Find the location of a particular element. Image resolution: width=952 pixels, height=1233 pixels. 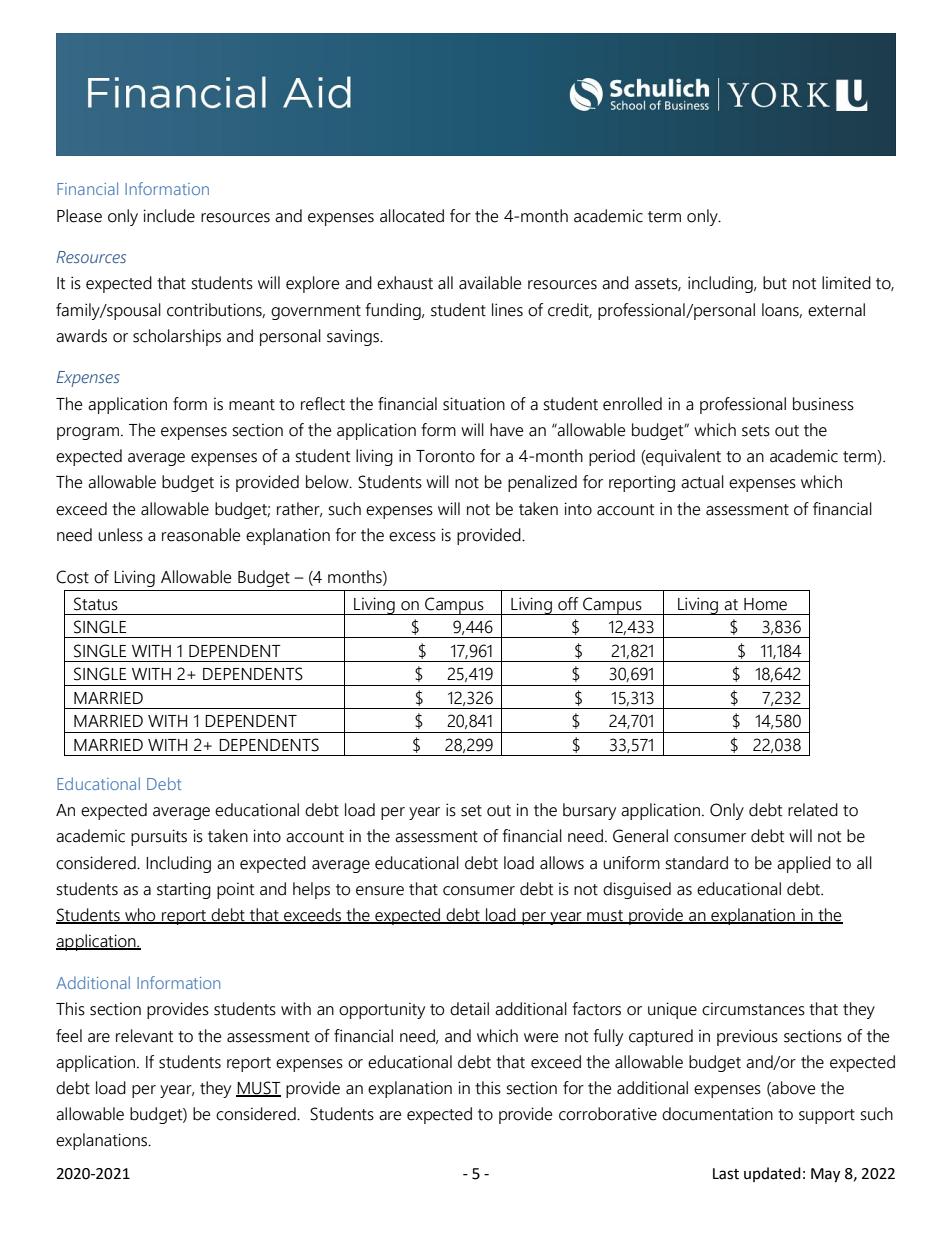

who is located at coordinates (140, 916).
